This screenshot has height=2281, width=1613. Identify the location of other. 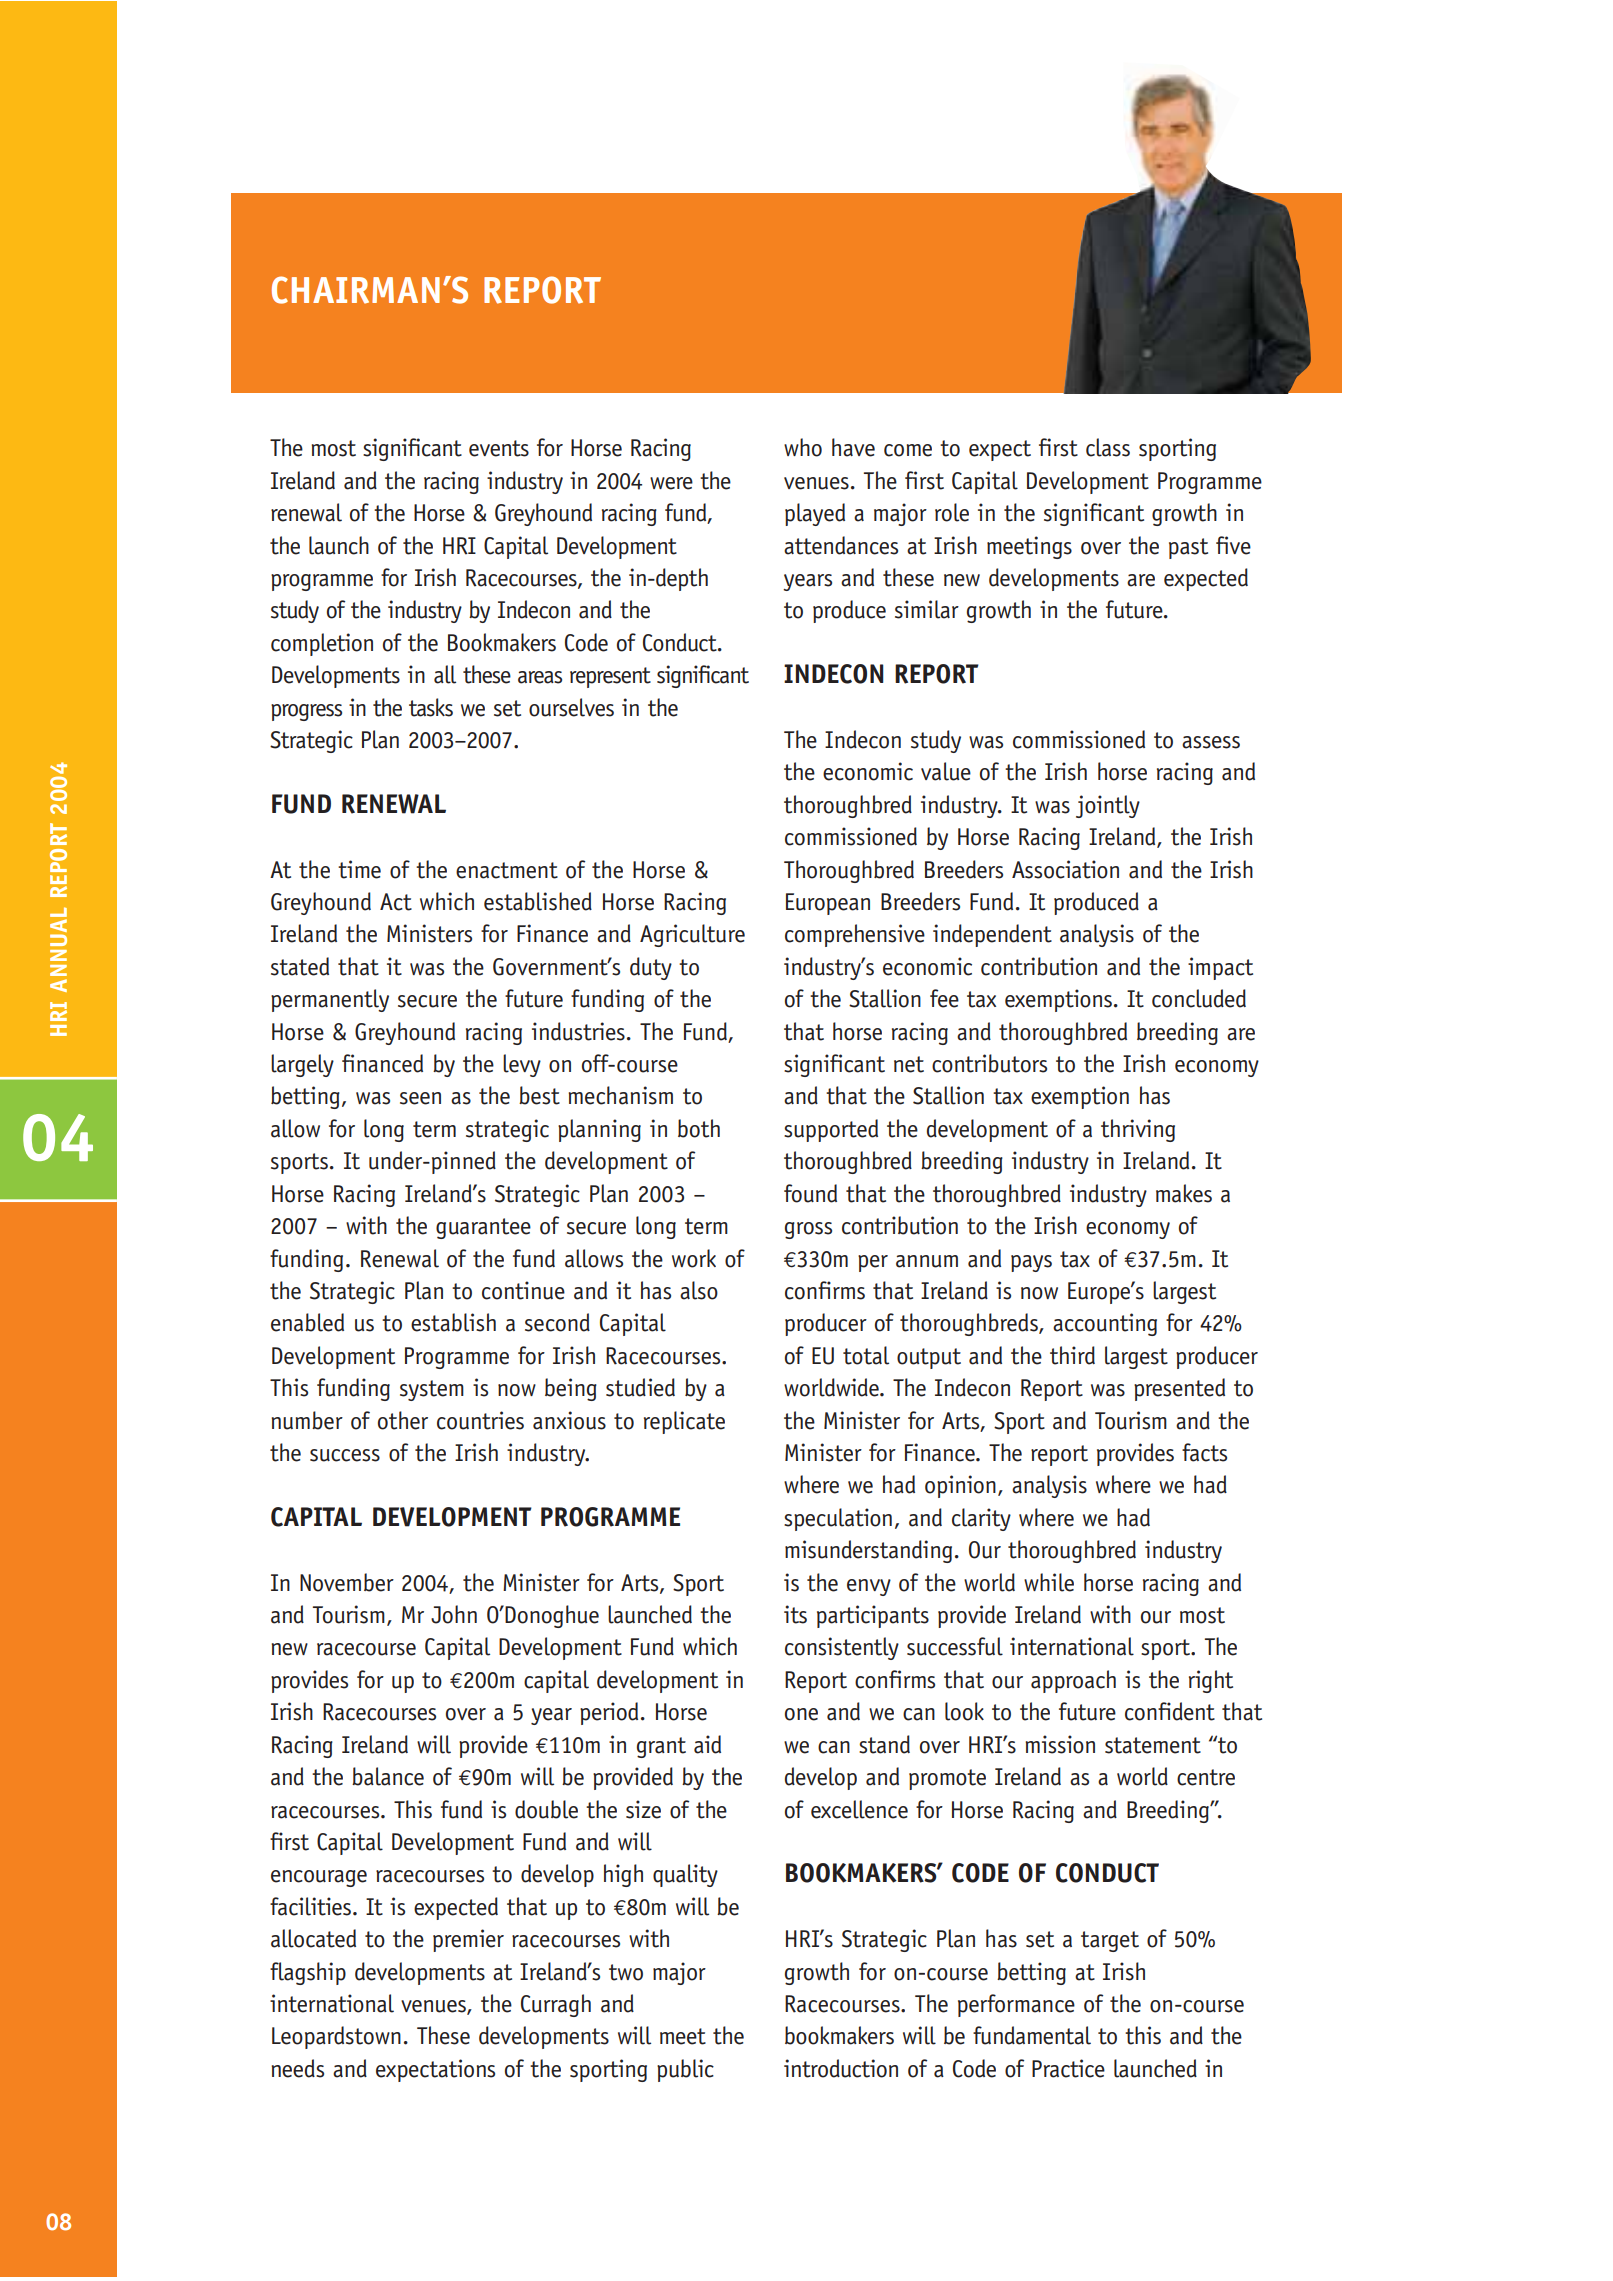
(403, 1420).
